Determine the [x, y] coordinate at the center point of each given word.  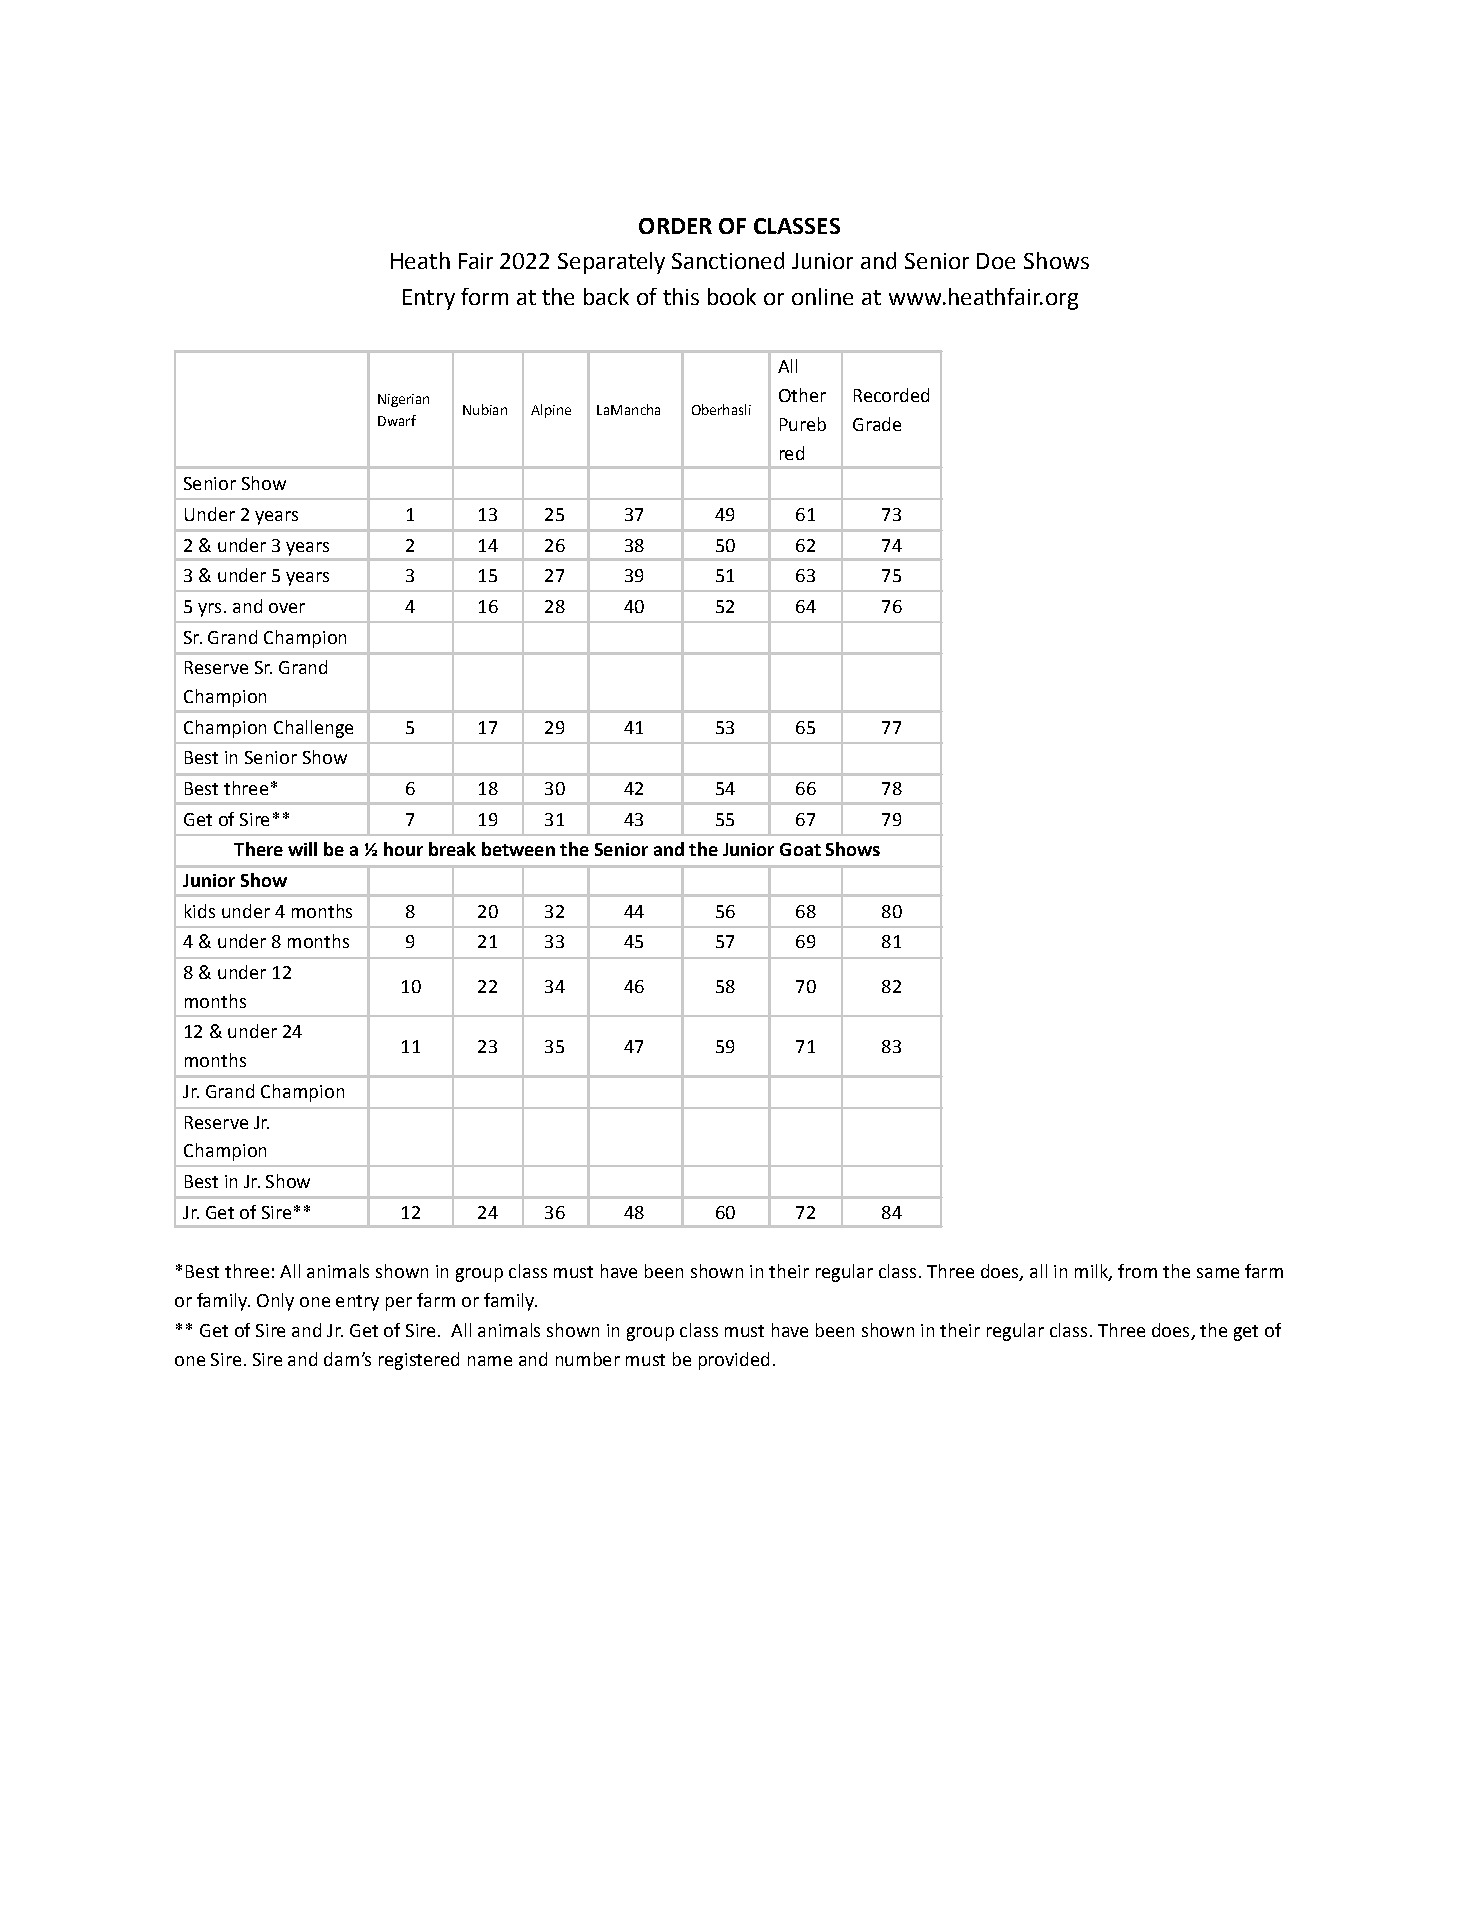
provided [734, 1361]
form [484, 296]
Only [275, 1302]
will [302, 849]
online [822, 296]
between [518, 849]
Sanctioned [728, 260]
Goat [800, 849]
